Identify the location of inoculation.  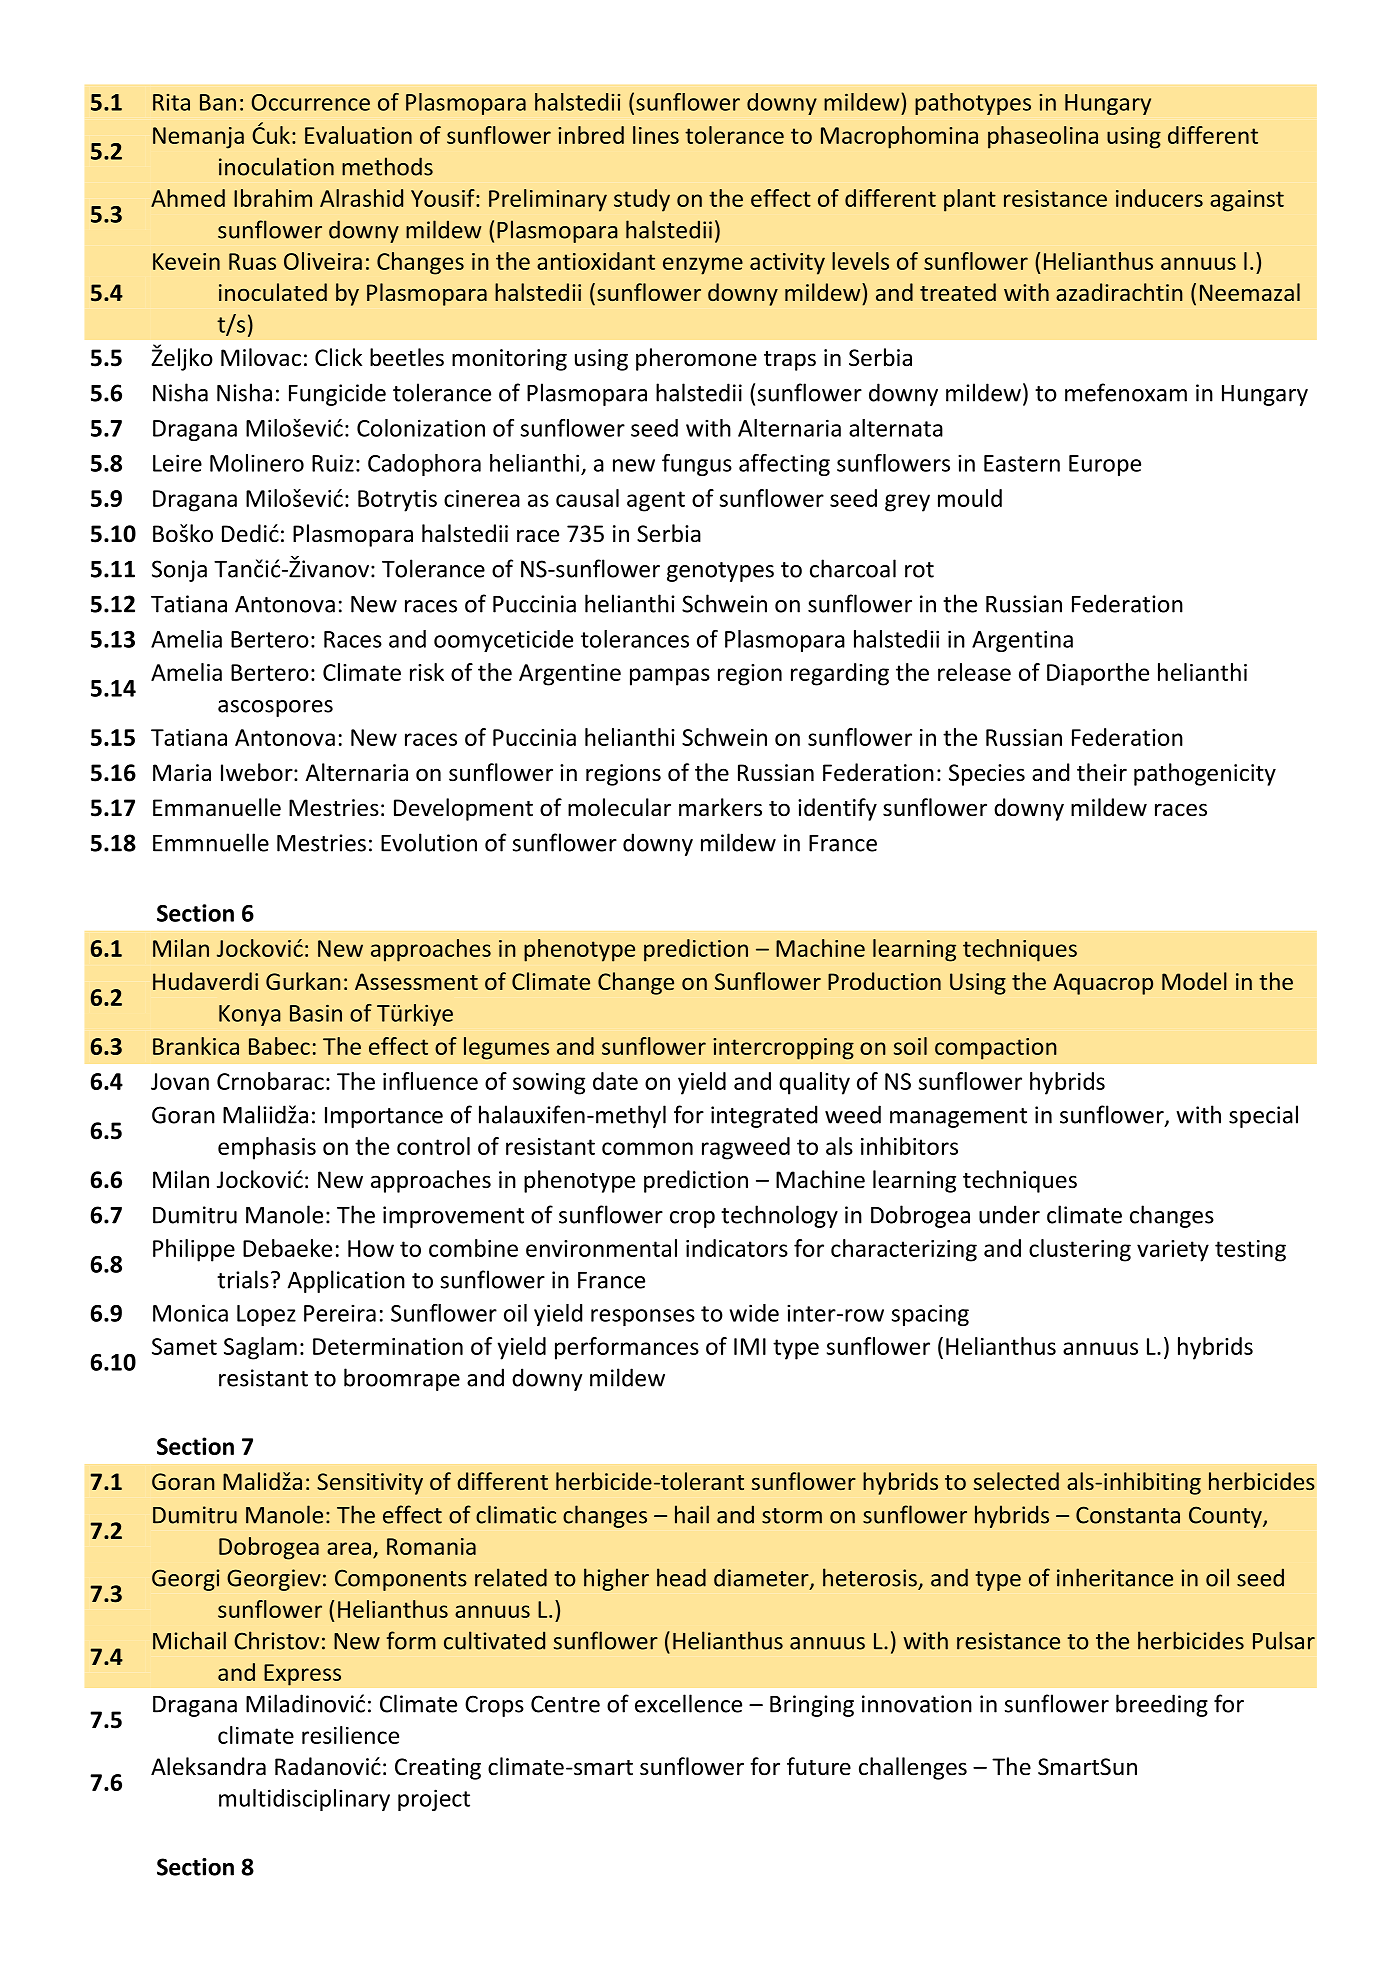
(276, 166).
